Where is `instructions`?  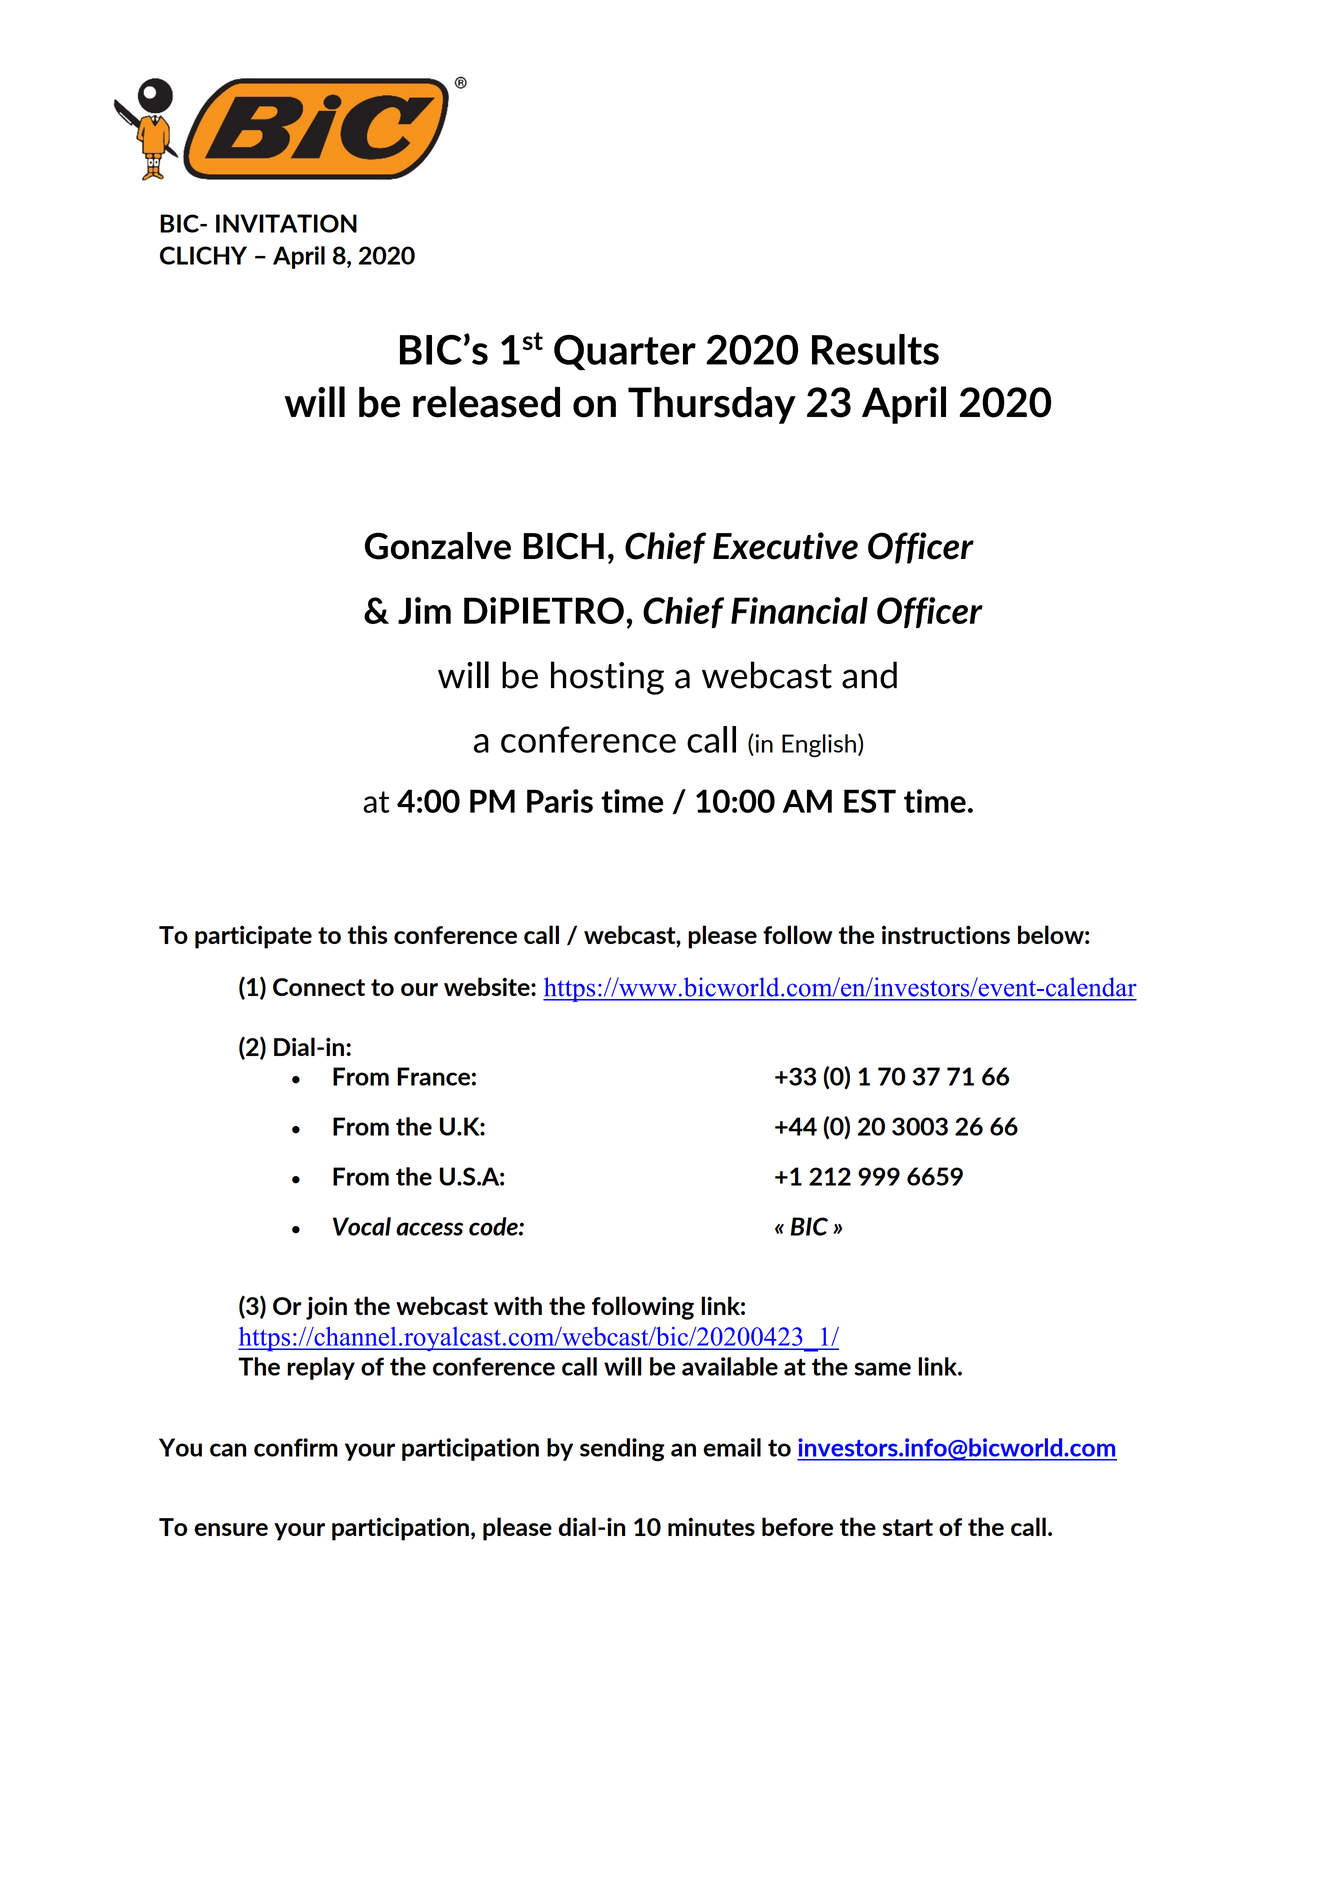
instructions is located at coordinates (946, 934).
